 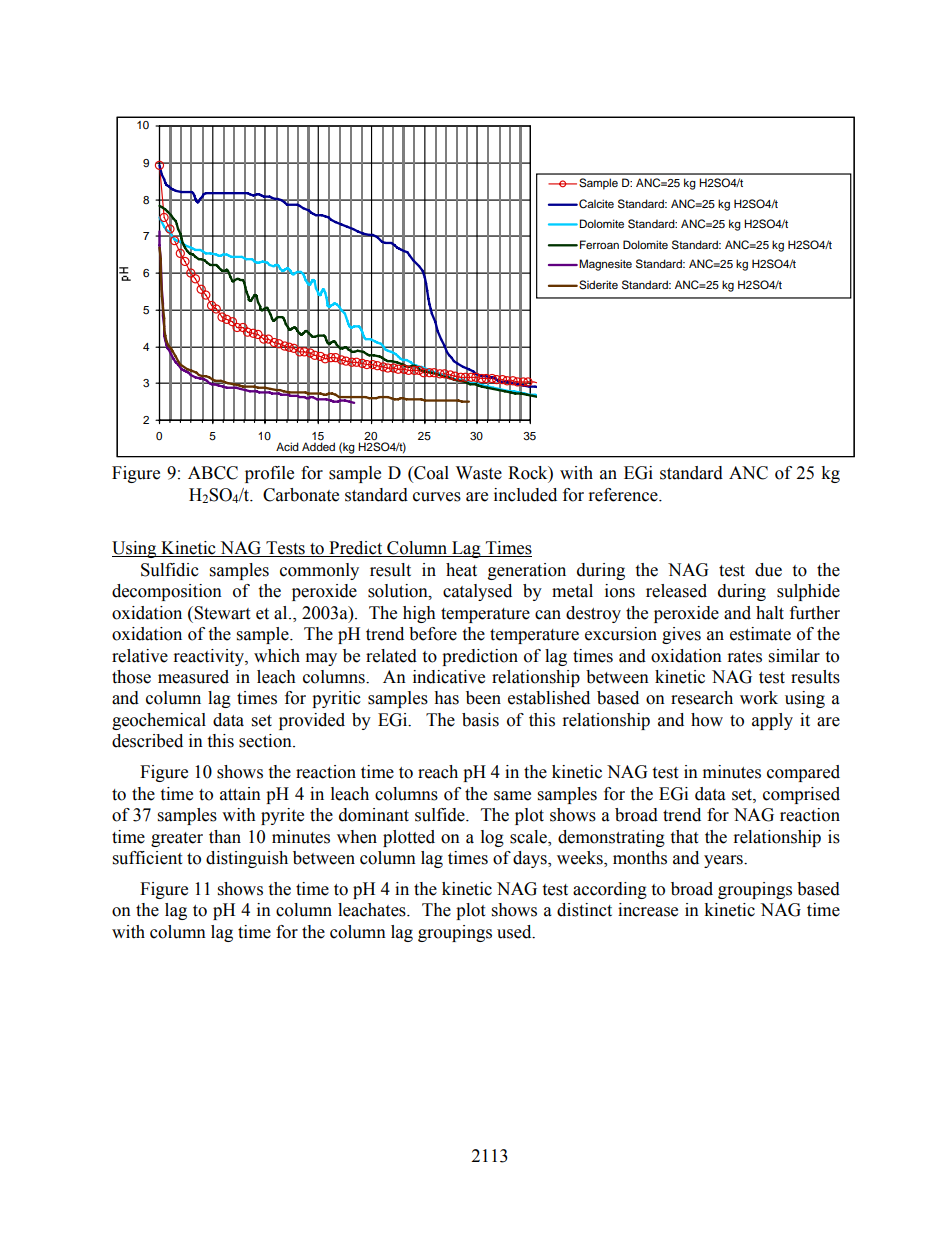 I want to click on basis, so click(x=480, y=720).
